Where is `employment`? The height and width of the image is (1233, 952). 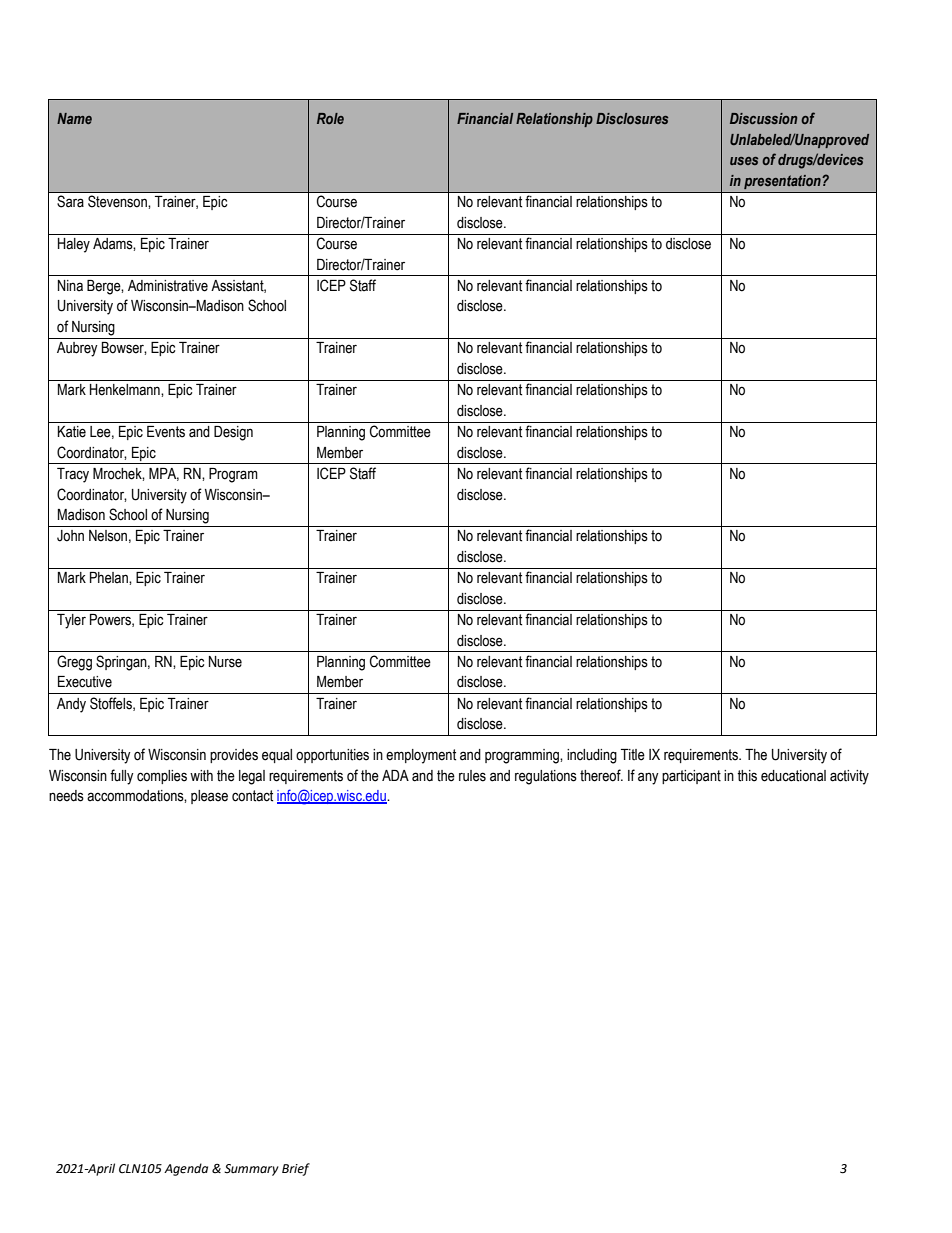
employment is located at coordinates (421, 756).
